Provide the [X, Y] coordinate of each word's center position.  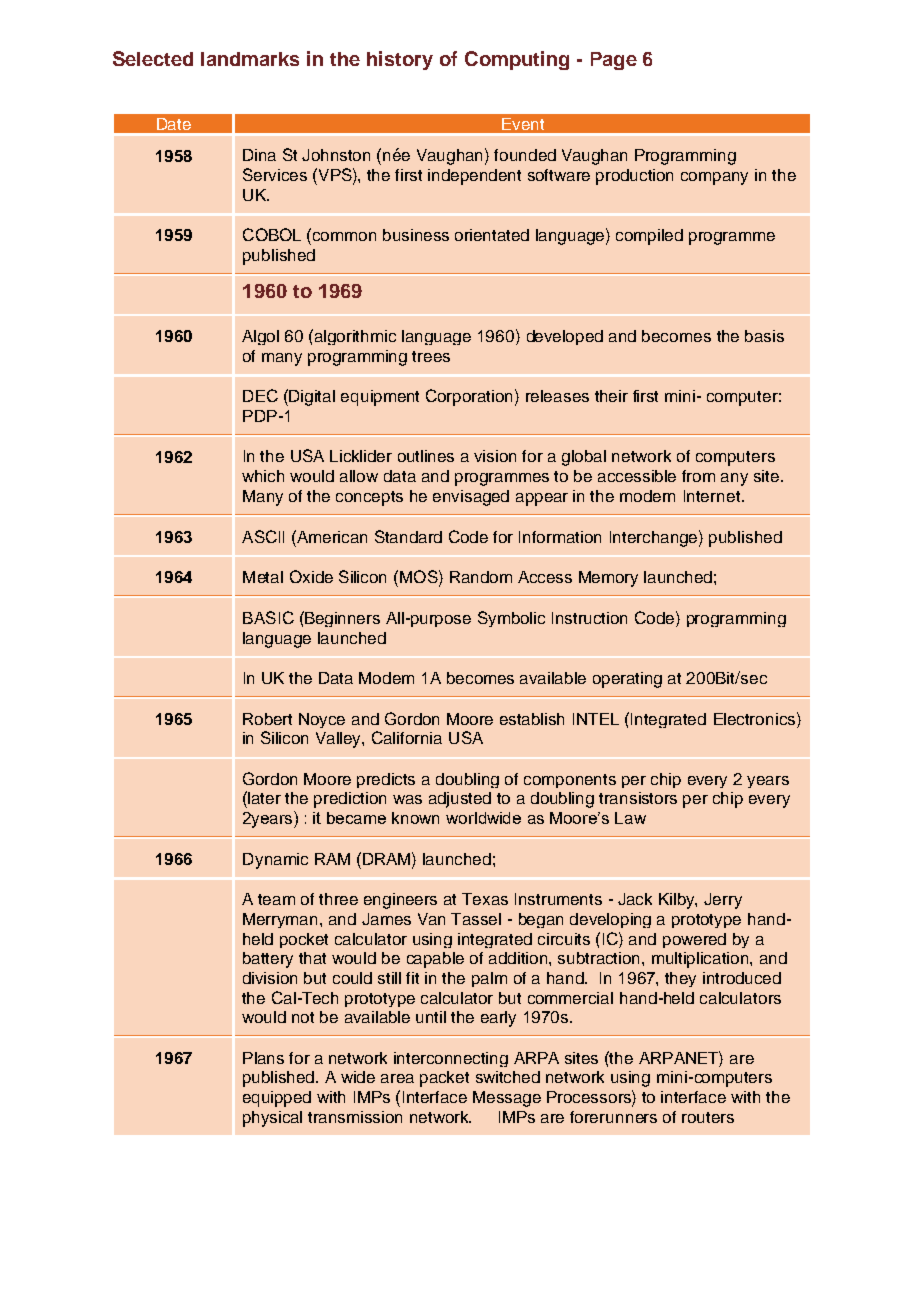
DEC [260, 395]
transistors [638, 798]
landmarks [250, 59]
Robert [267, 719]
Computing [517, 60]
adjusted [460, 800]
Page [614, 61]
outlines [426, 456]
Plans [263, 1058]
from [698, 476]
